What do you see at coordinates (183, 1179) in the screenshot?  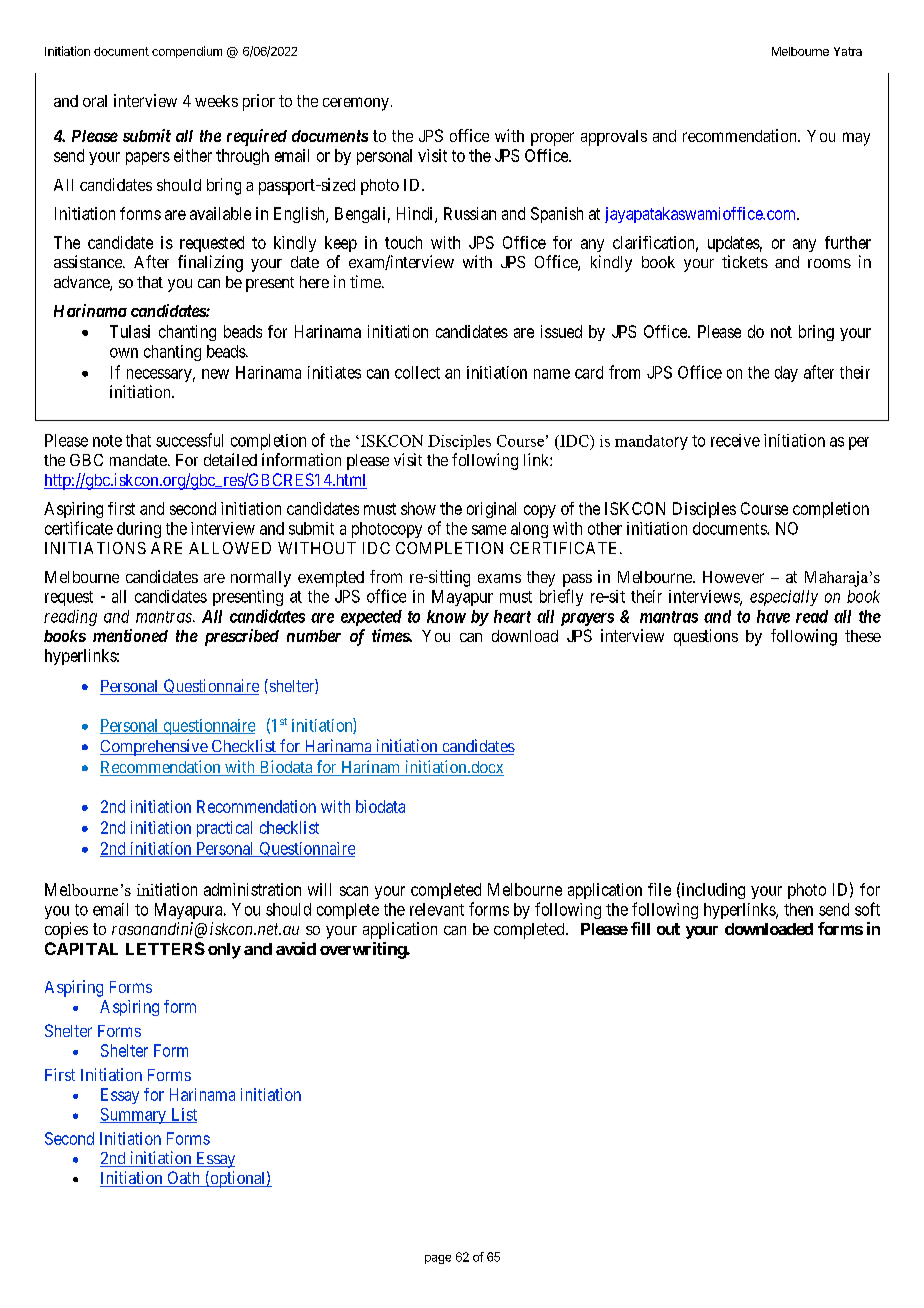 I see `Oath` at bounding box center [183, 1179].
